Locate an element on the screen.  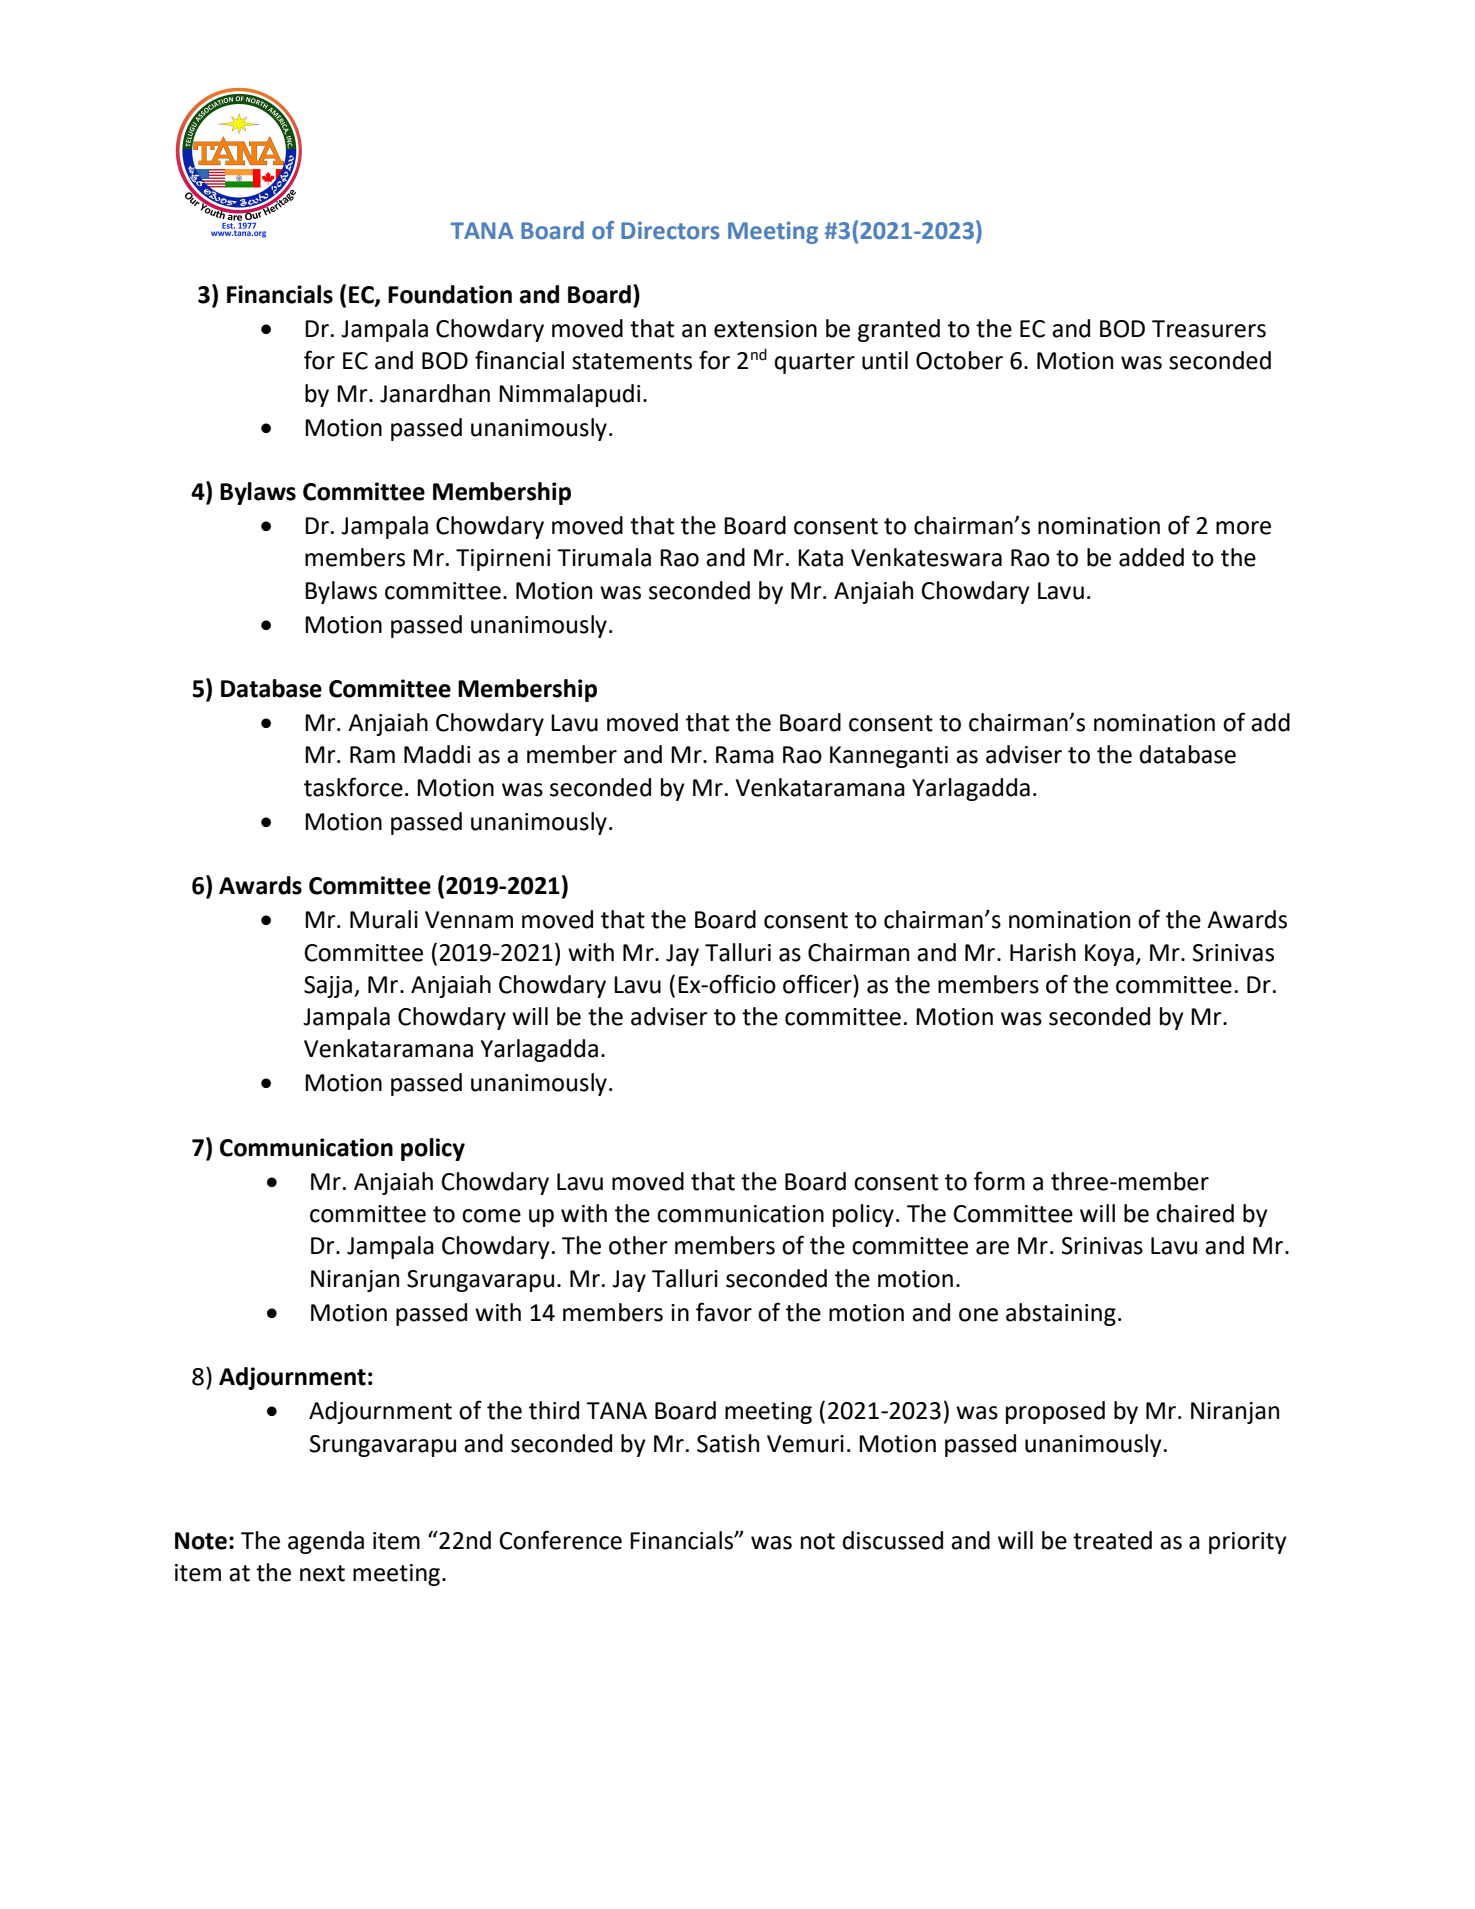
form is located at coordinates (999, 1181).
